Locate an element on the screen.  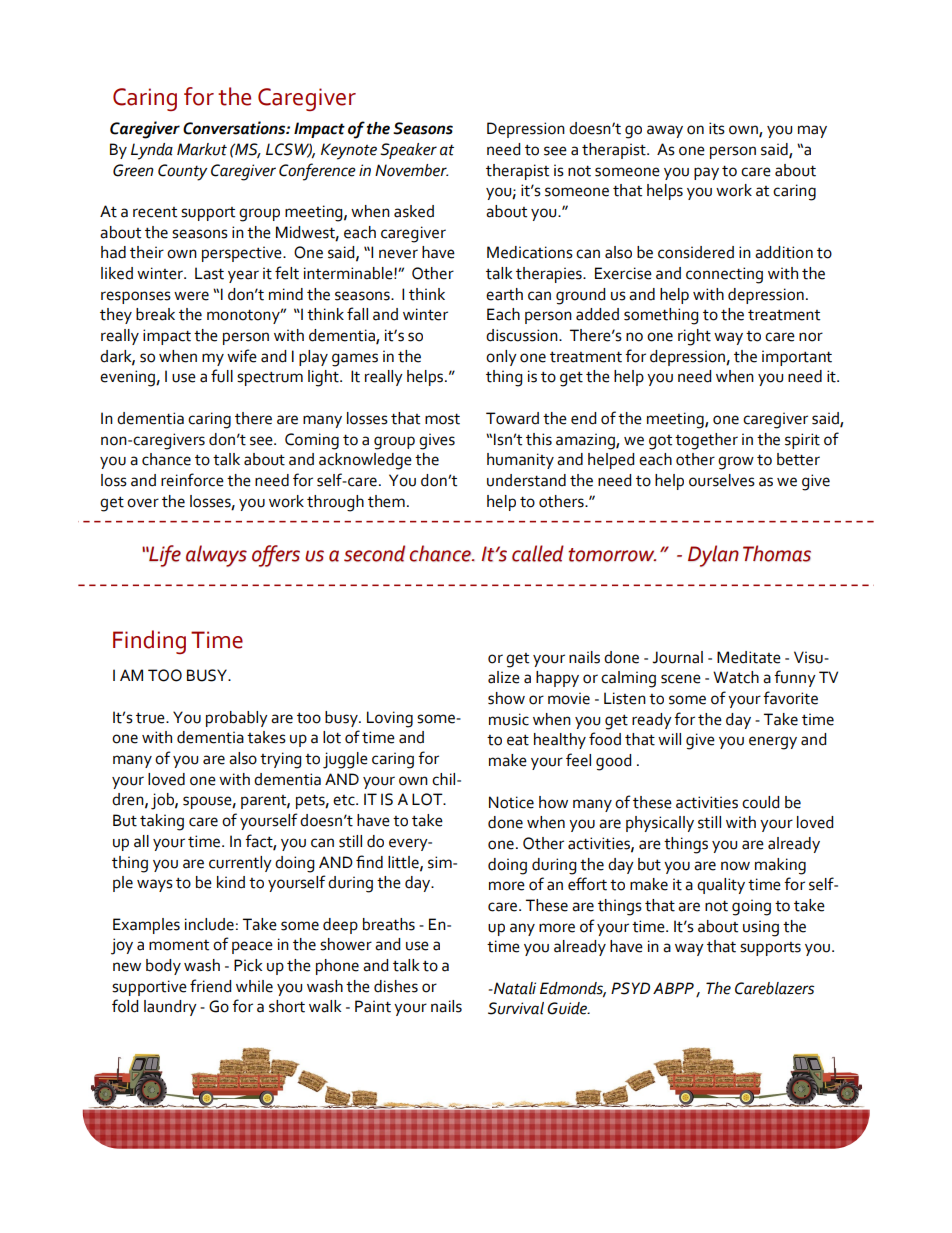
Dylan is located at coordinates (713, 556).
